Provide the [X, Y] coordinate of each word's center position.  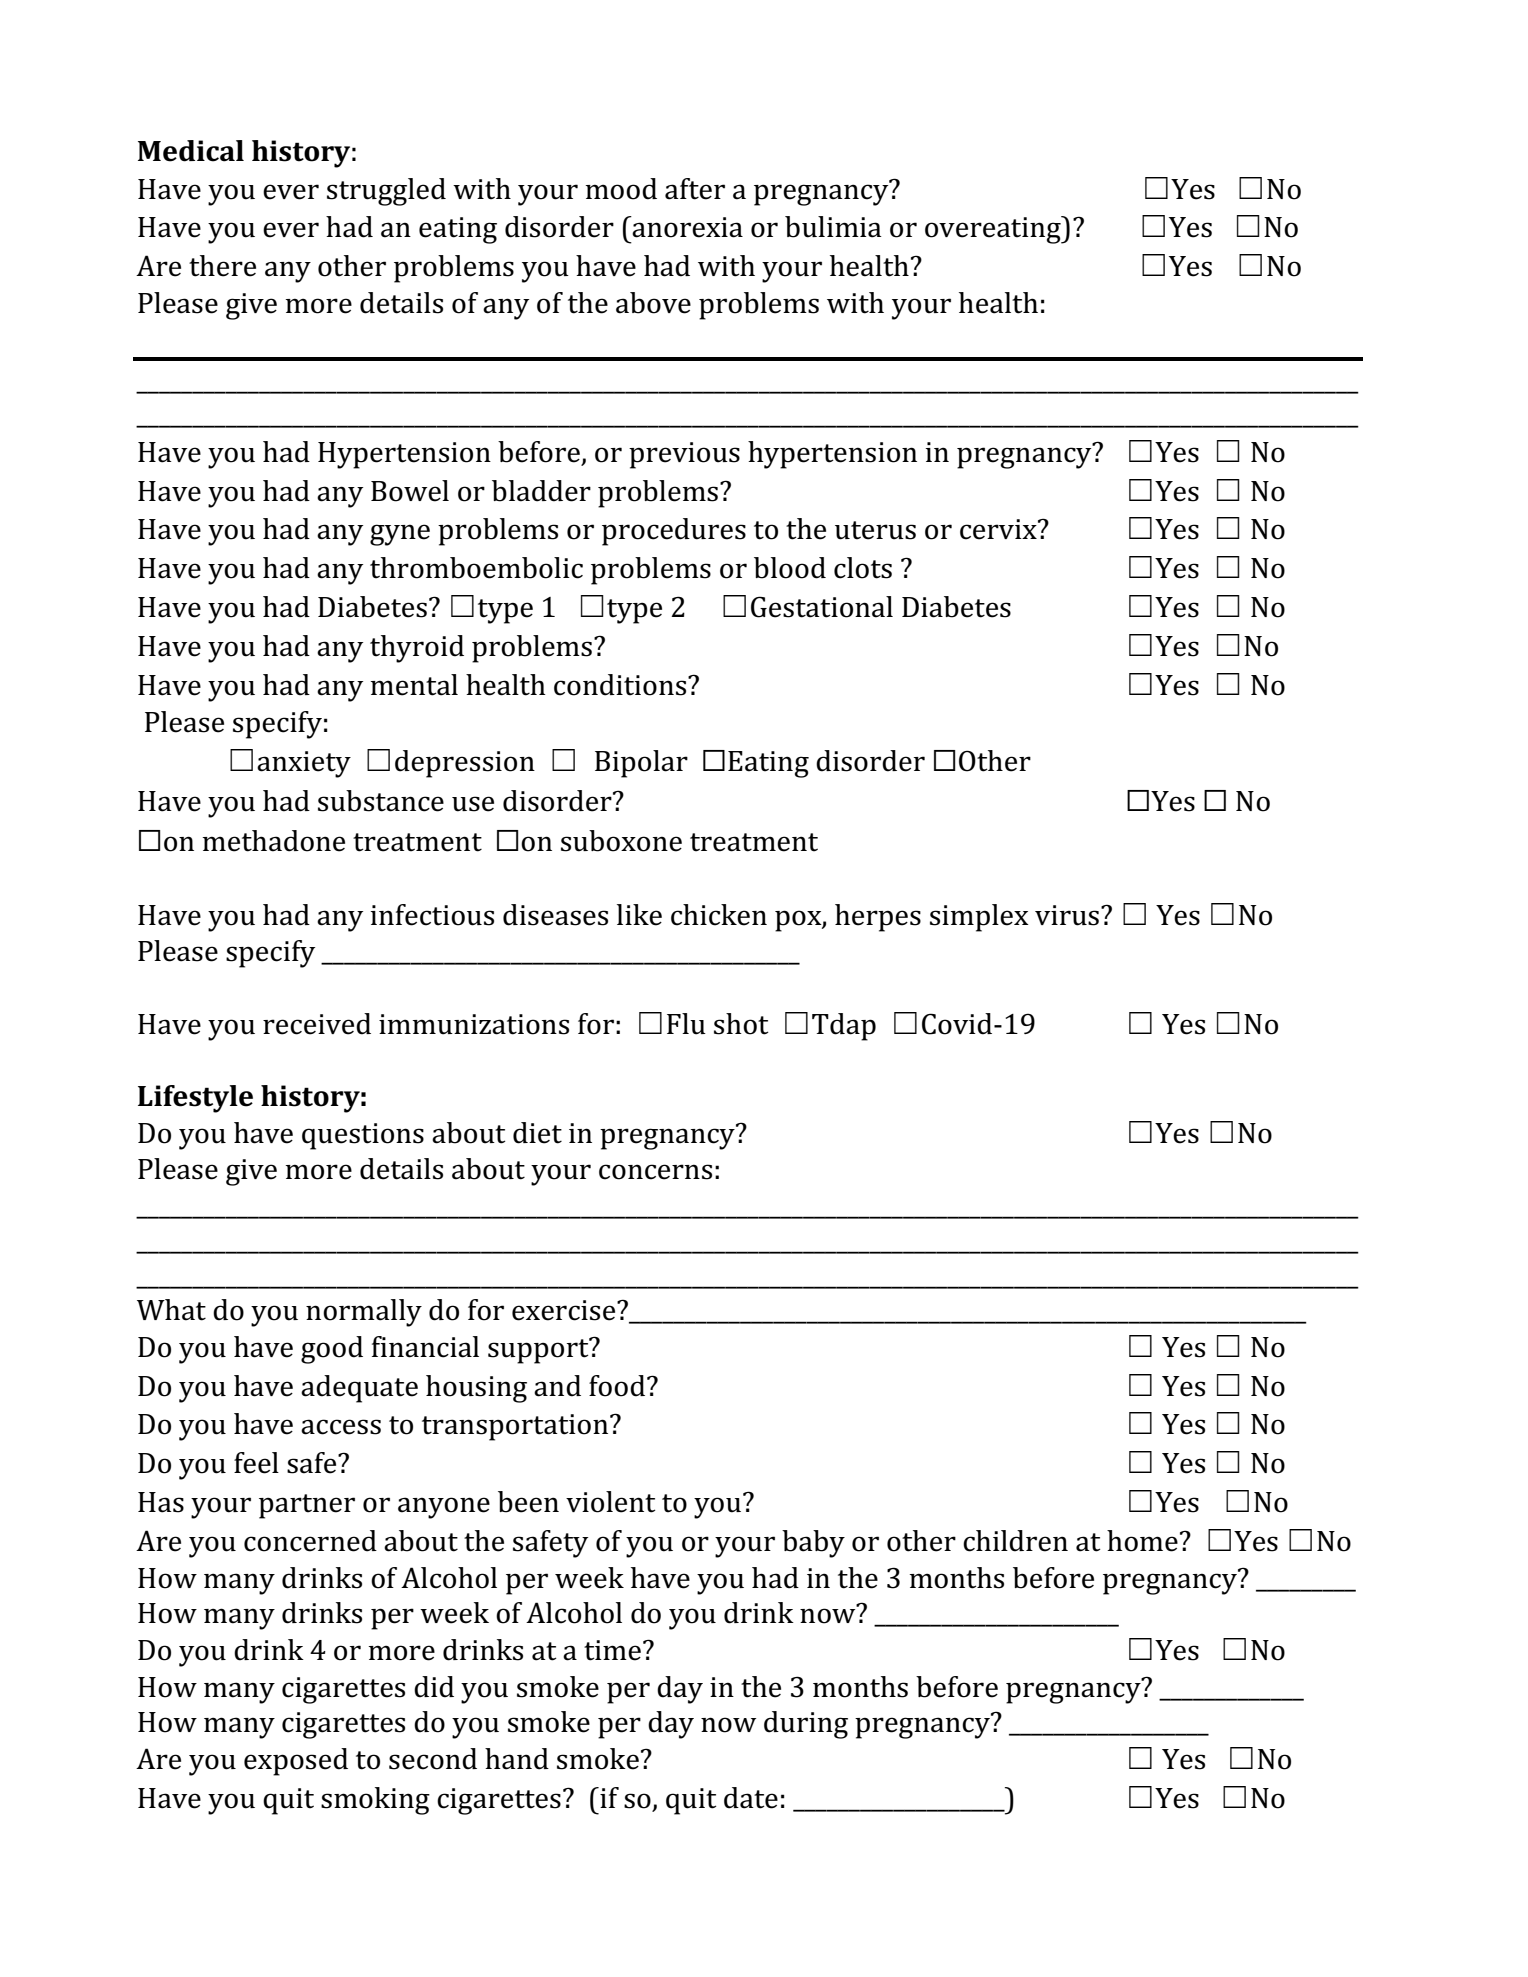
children [1015, 1541]
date [751, 1798]
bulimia [833, 227]
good [332, 1350]
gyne [400, 535]
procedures [674, 532]
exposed [296, 1762]
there [222, 266]
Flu [686, 1024]
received [317, 1024]
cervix [999, 529]
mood [621, 189]
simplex [979, 918]
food [618, 1386]
